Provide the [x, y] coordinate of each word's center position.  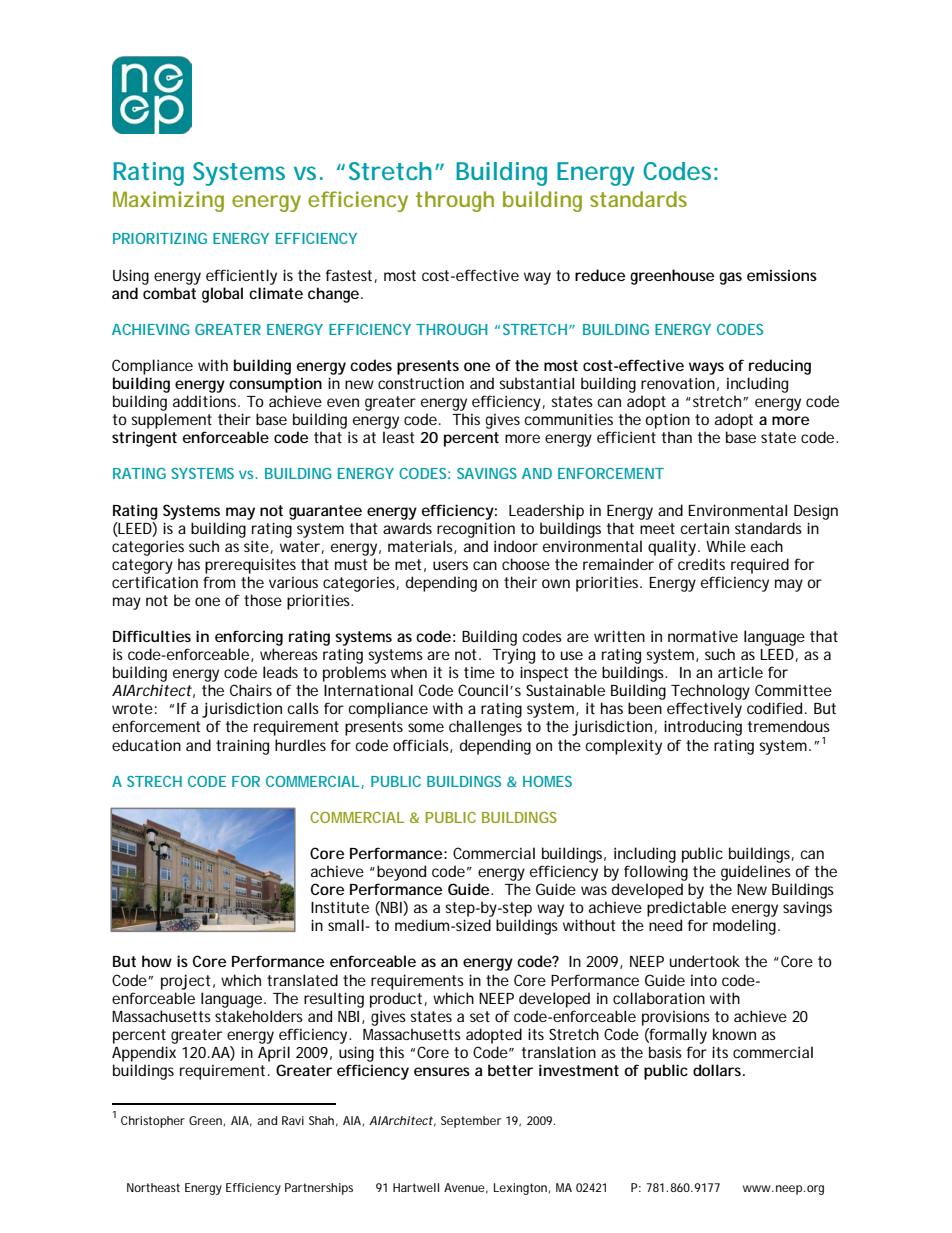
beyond [401, 873]
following [656, 873]
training [242, 747]
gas [730, 278]
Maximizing [168, 201]
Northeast [153, 1187]
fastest [349, 275]
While [726, 546]
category [142, 566]
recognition [476, 530]
